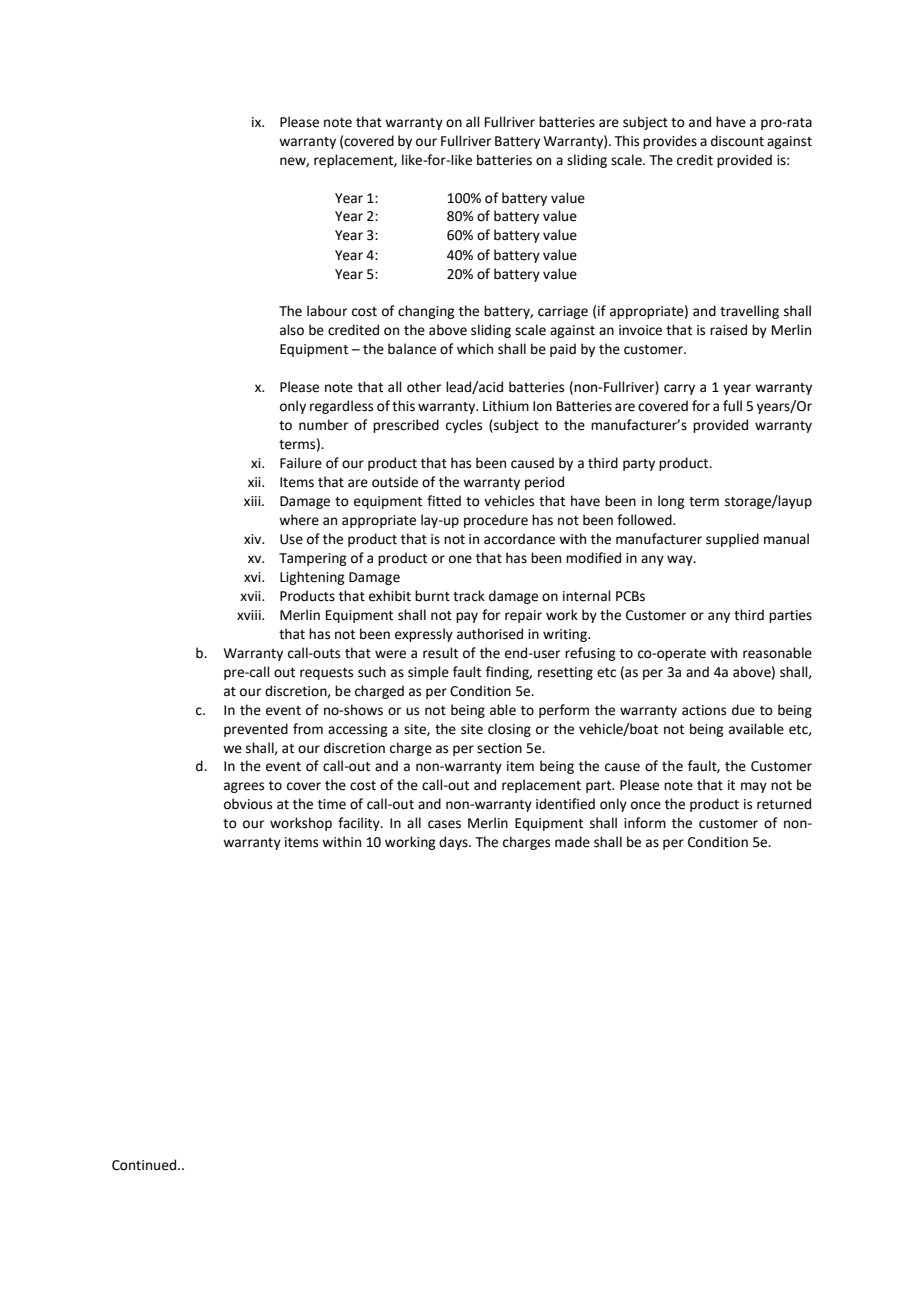  I want to click on xiii, so click(253, 501).
